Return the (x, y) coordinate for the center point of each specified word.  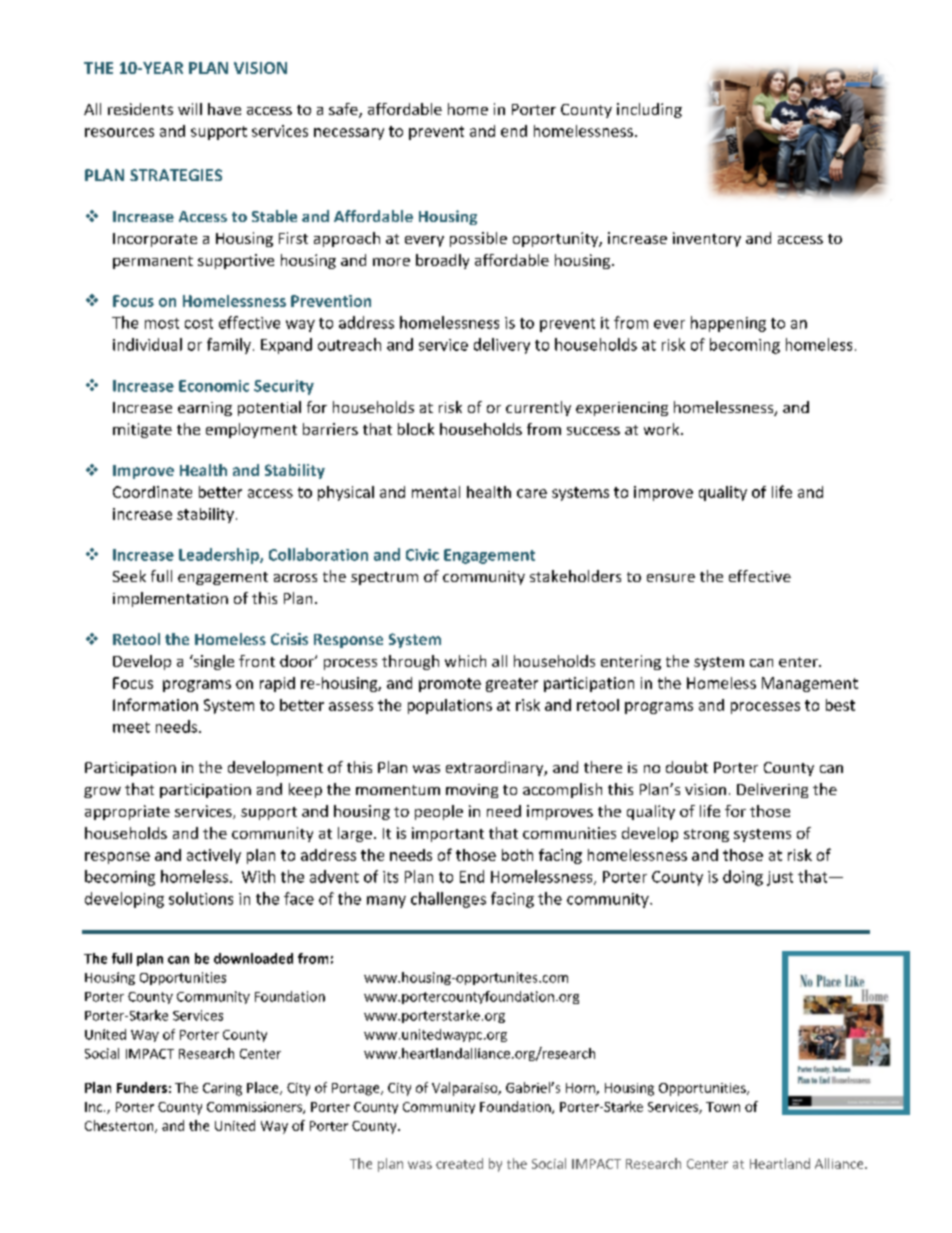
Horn (581, 1089)
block (416, 429)
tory (726, 240)
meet (131, 727)
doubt (687, 767)
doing (743, 878)
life (782, 491)
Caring (222, 1089)
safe (344, 110)
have (224, 109)
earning (205, 409)
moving (472, 791)
